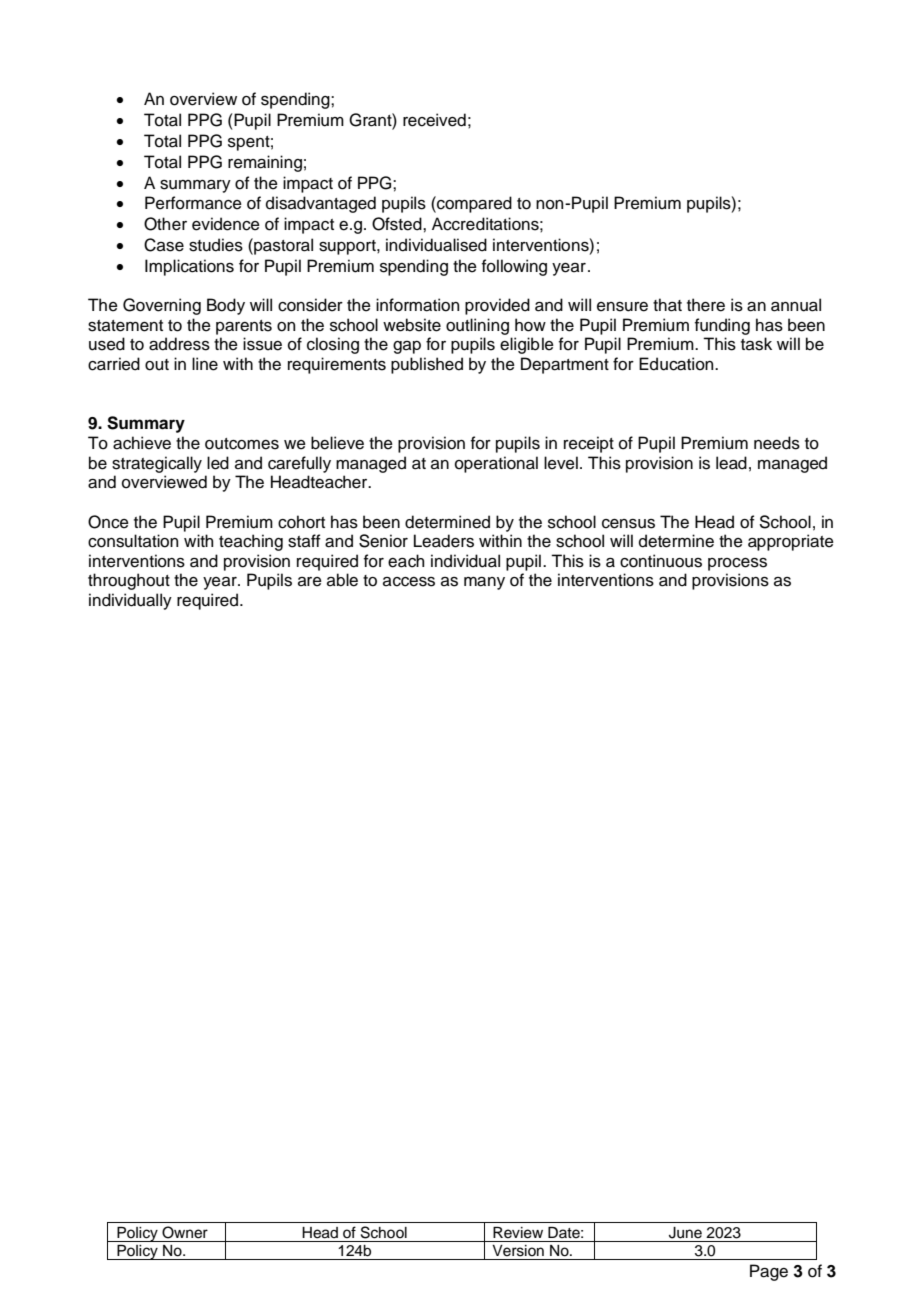  I want to click on Senior, so click(383, 541).
